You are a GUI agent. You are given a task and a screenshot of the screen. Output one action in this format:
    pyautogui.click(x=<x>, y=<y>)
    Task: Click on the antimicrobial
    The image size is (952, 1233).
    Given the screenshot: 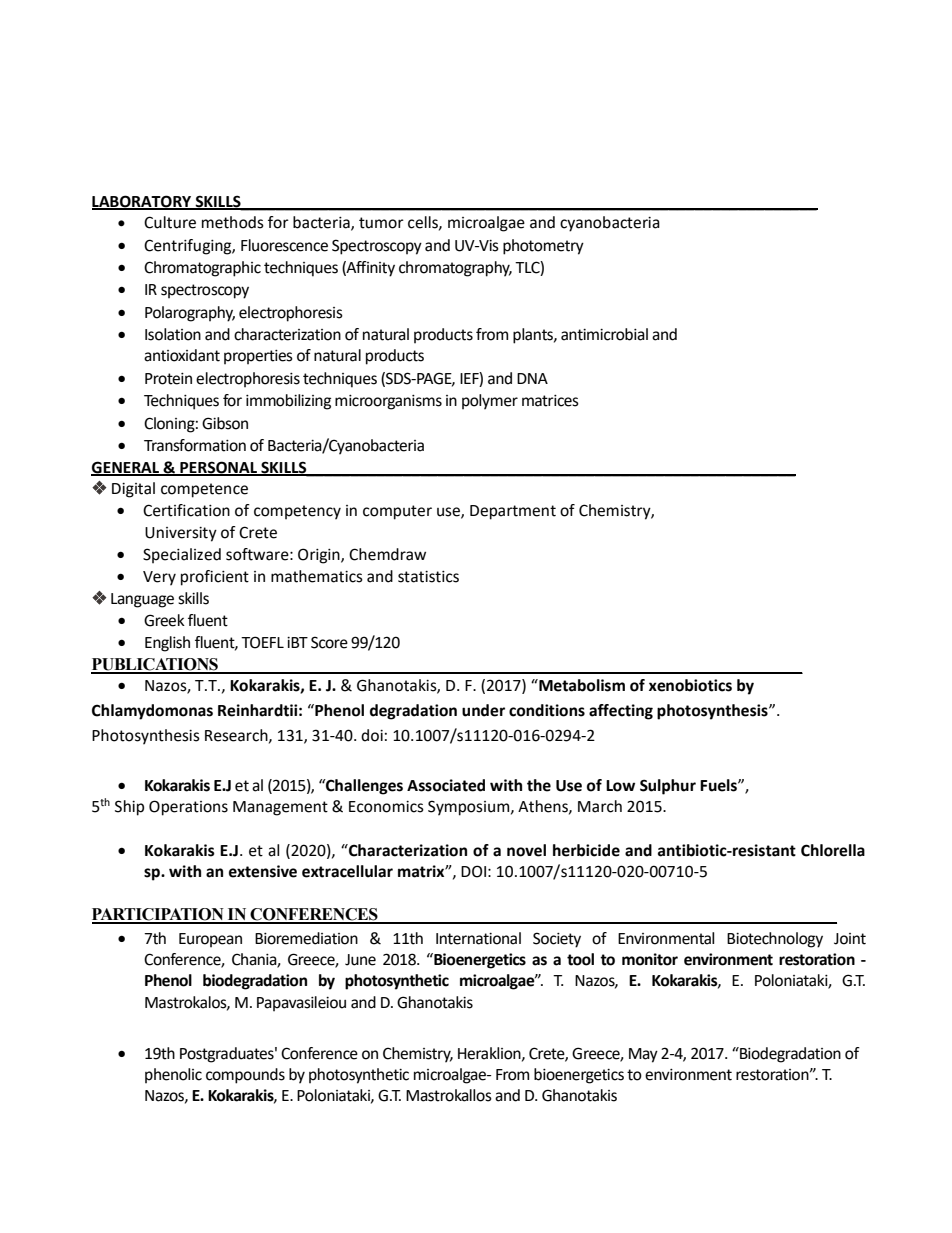 What is the action you would take?
    pyautogui.click(x=604, y=334)
